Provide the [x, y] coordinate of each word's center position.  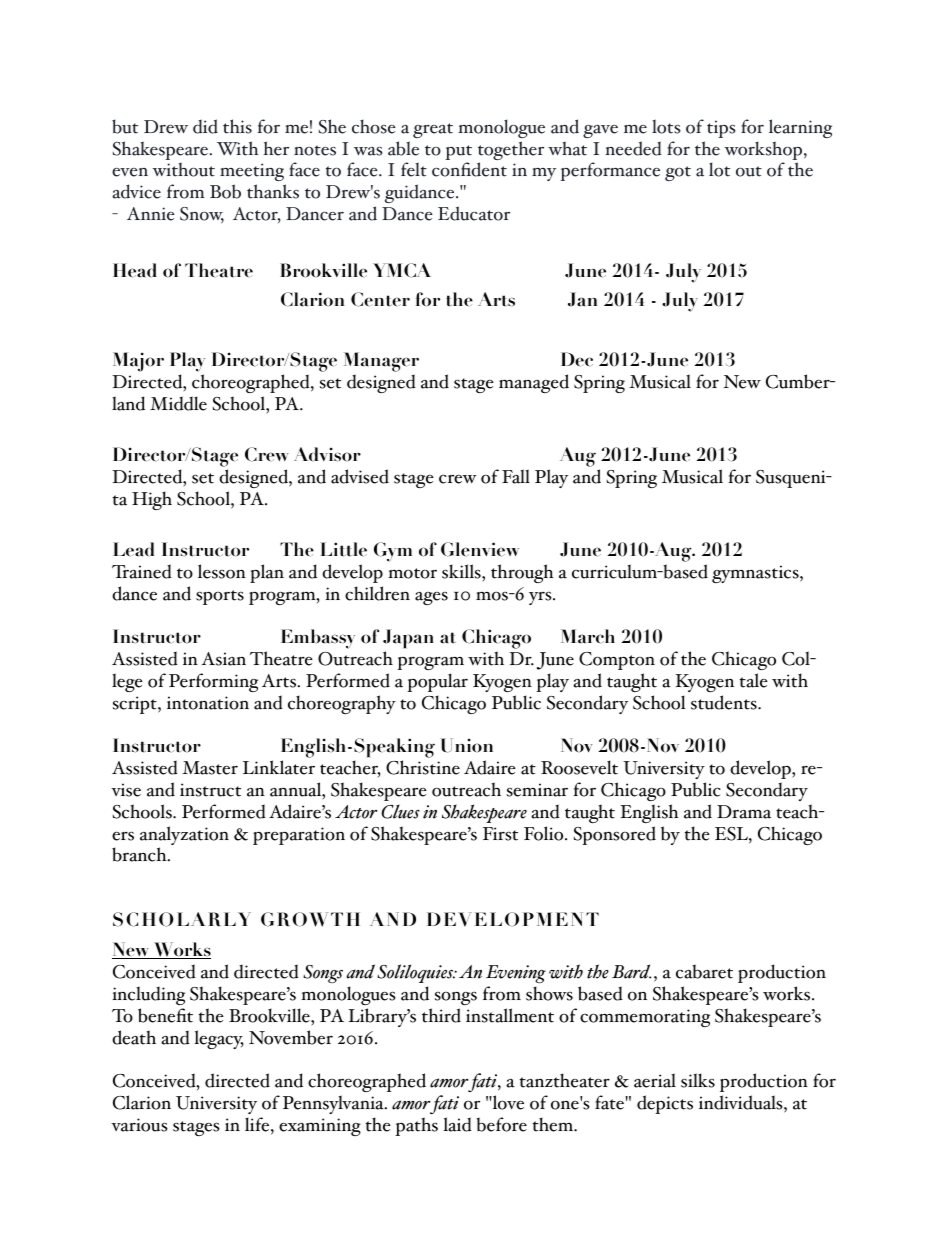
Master [210, 768]
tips [721, 129]
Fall [516, 476]
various [139, 1125]
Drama [744, 812]
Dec [577, 359]
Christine [423, 767]
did [205, 126]
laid [457, 1124]
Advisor [327, 454]
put [458, 154]
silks [698, 1080]
